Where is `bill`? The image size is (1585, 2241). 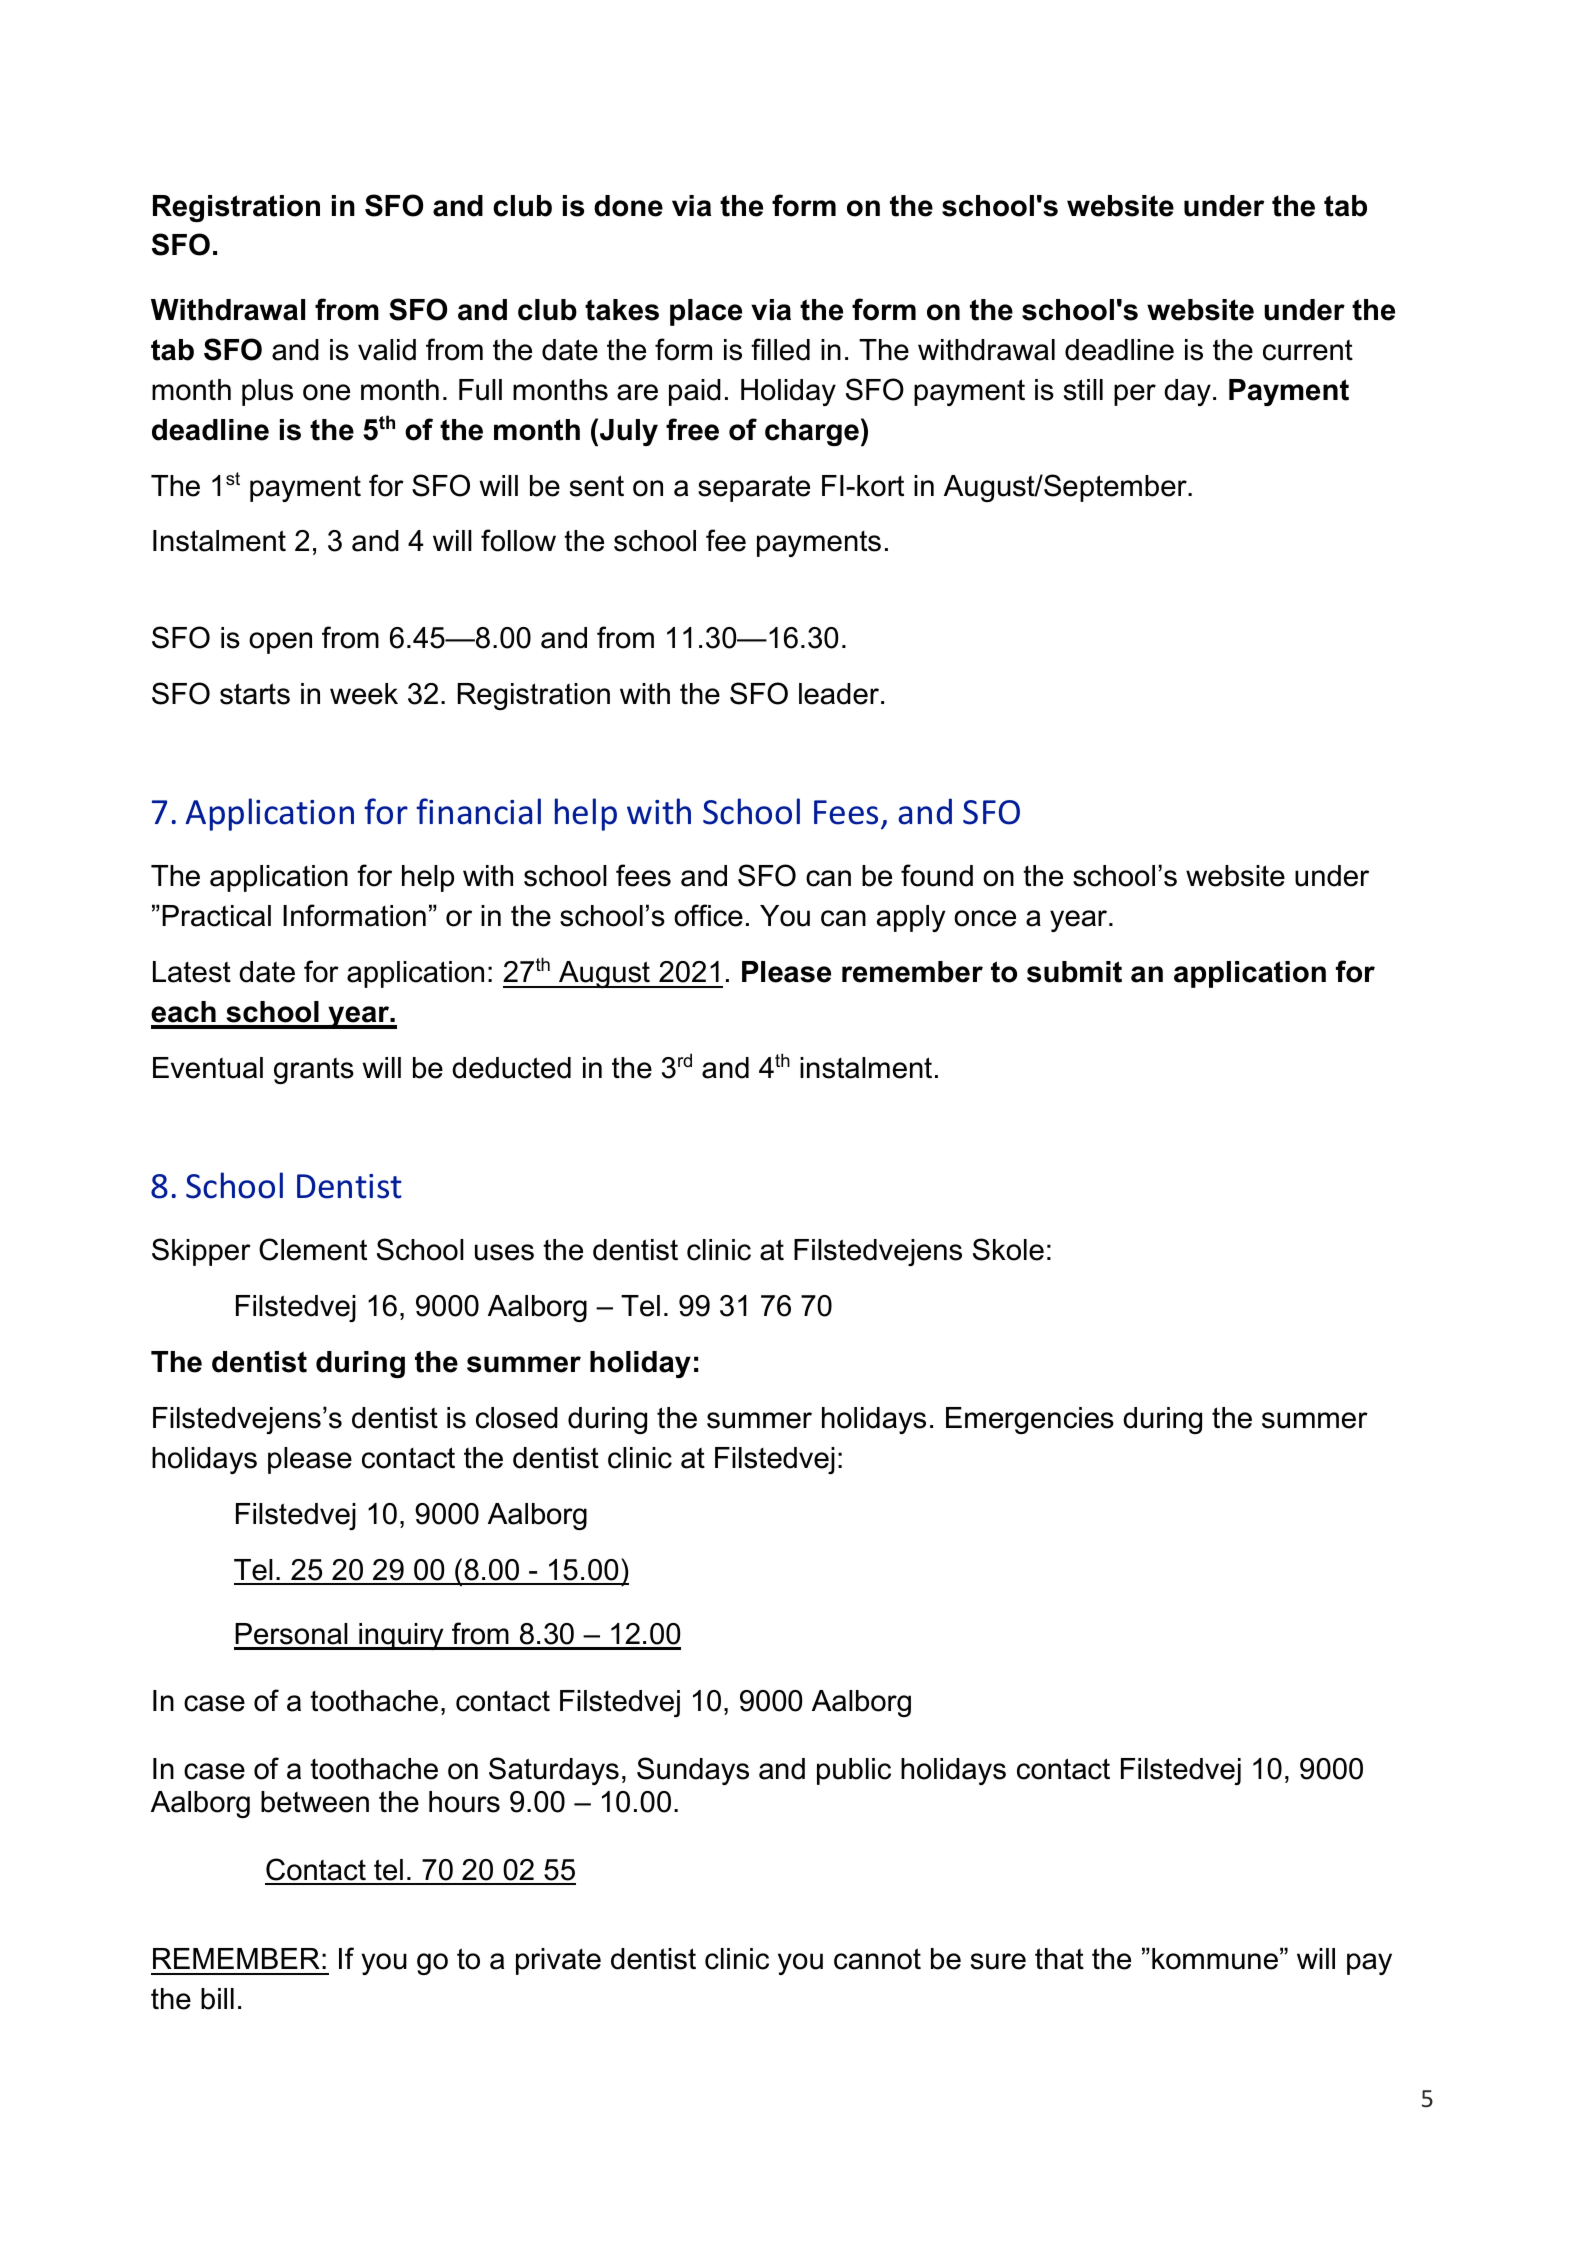 bill is located at coordinates (217, 1999).
